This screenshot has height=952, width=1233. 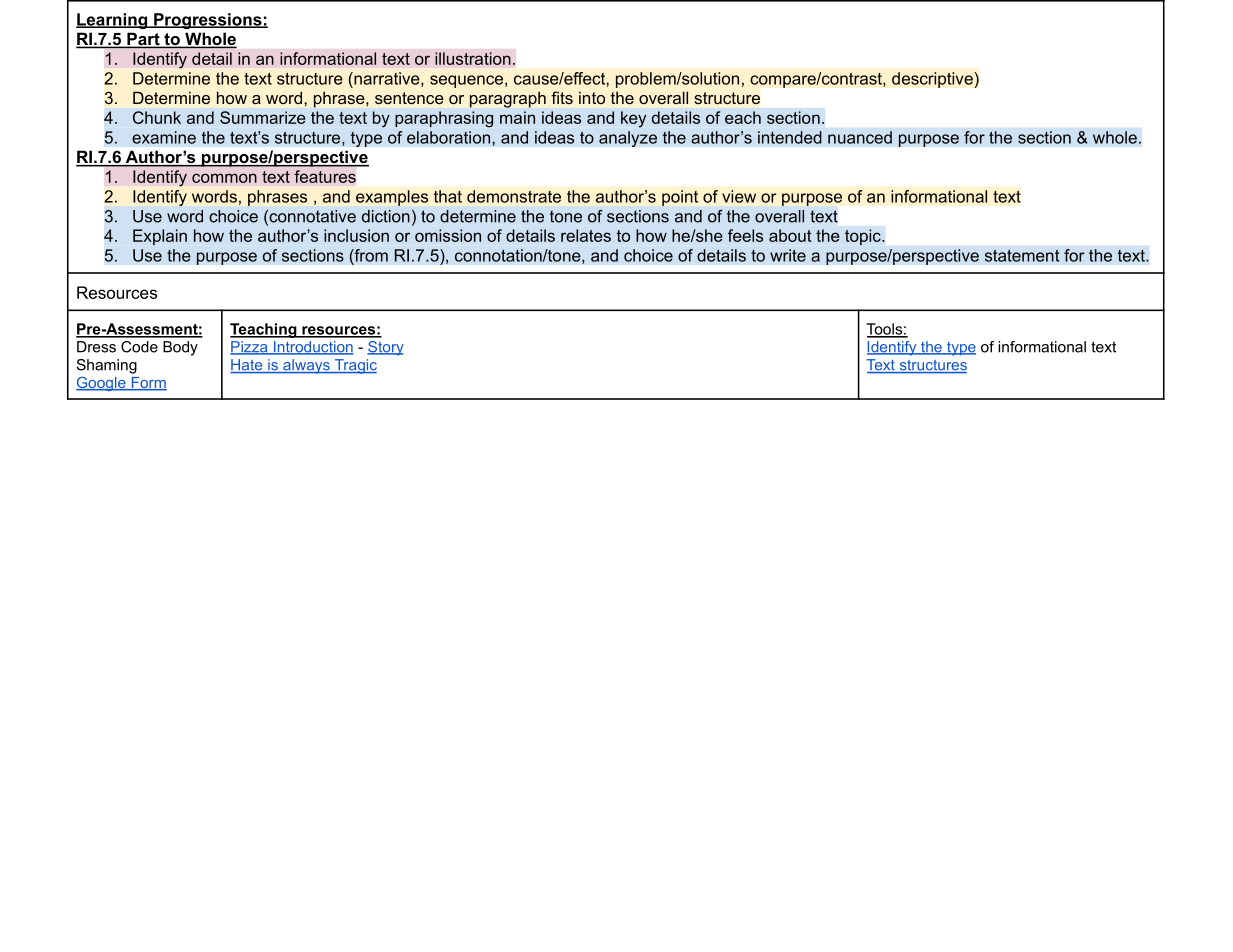 What do you see at coordinates (514, 196) in the screenshot?
I see `demonstrate` at bounding box center [514, 196].
